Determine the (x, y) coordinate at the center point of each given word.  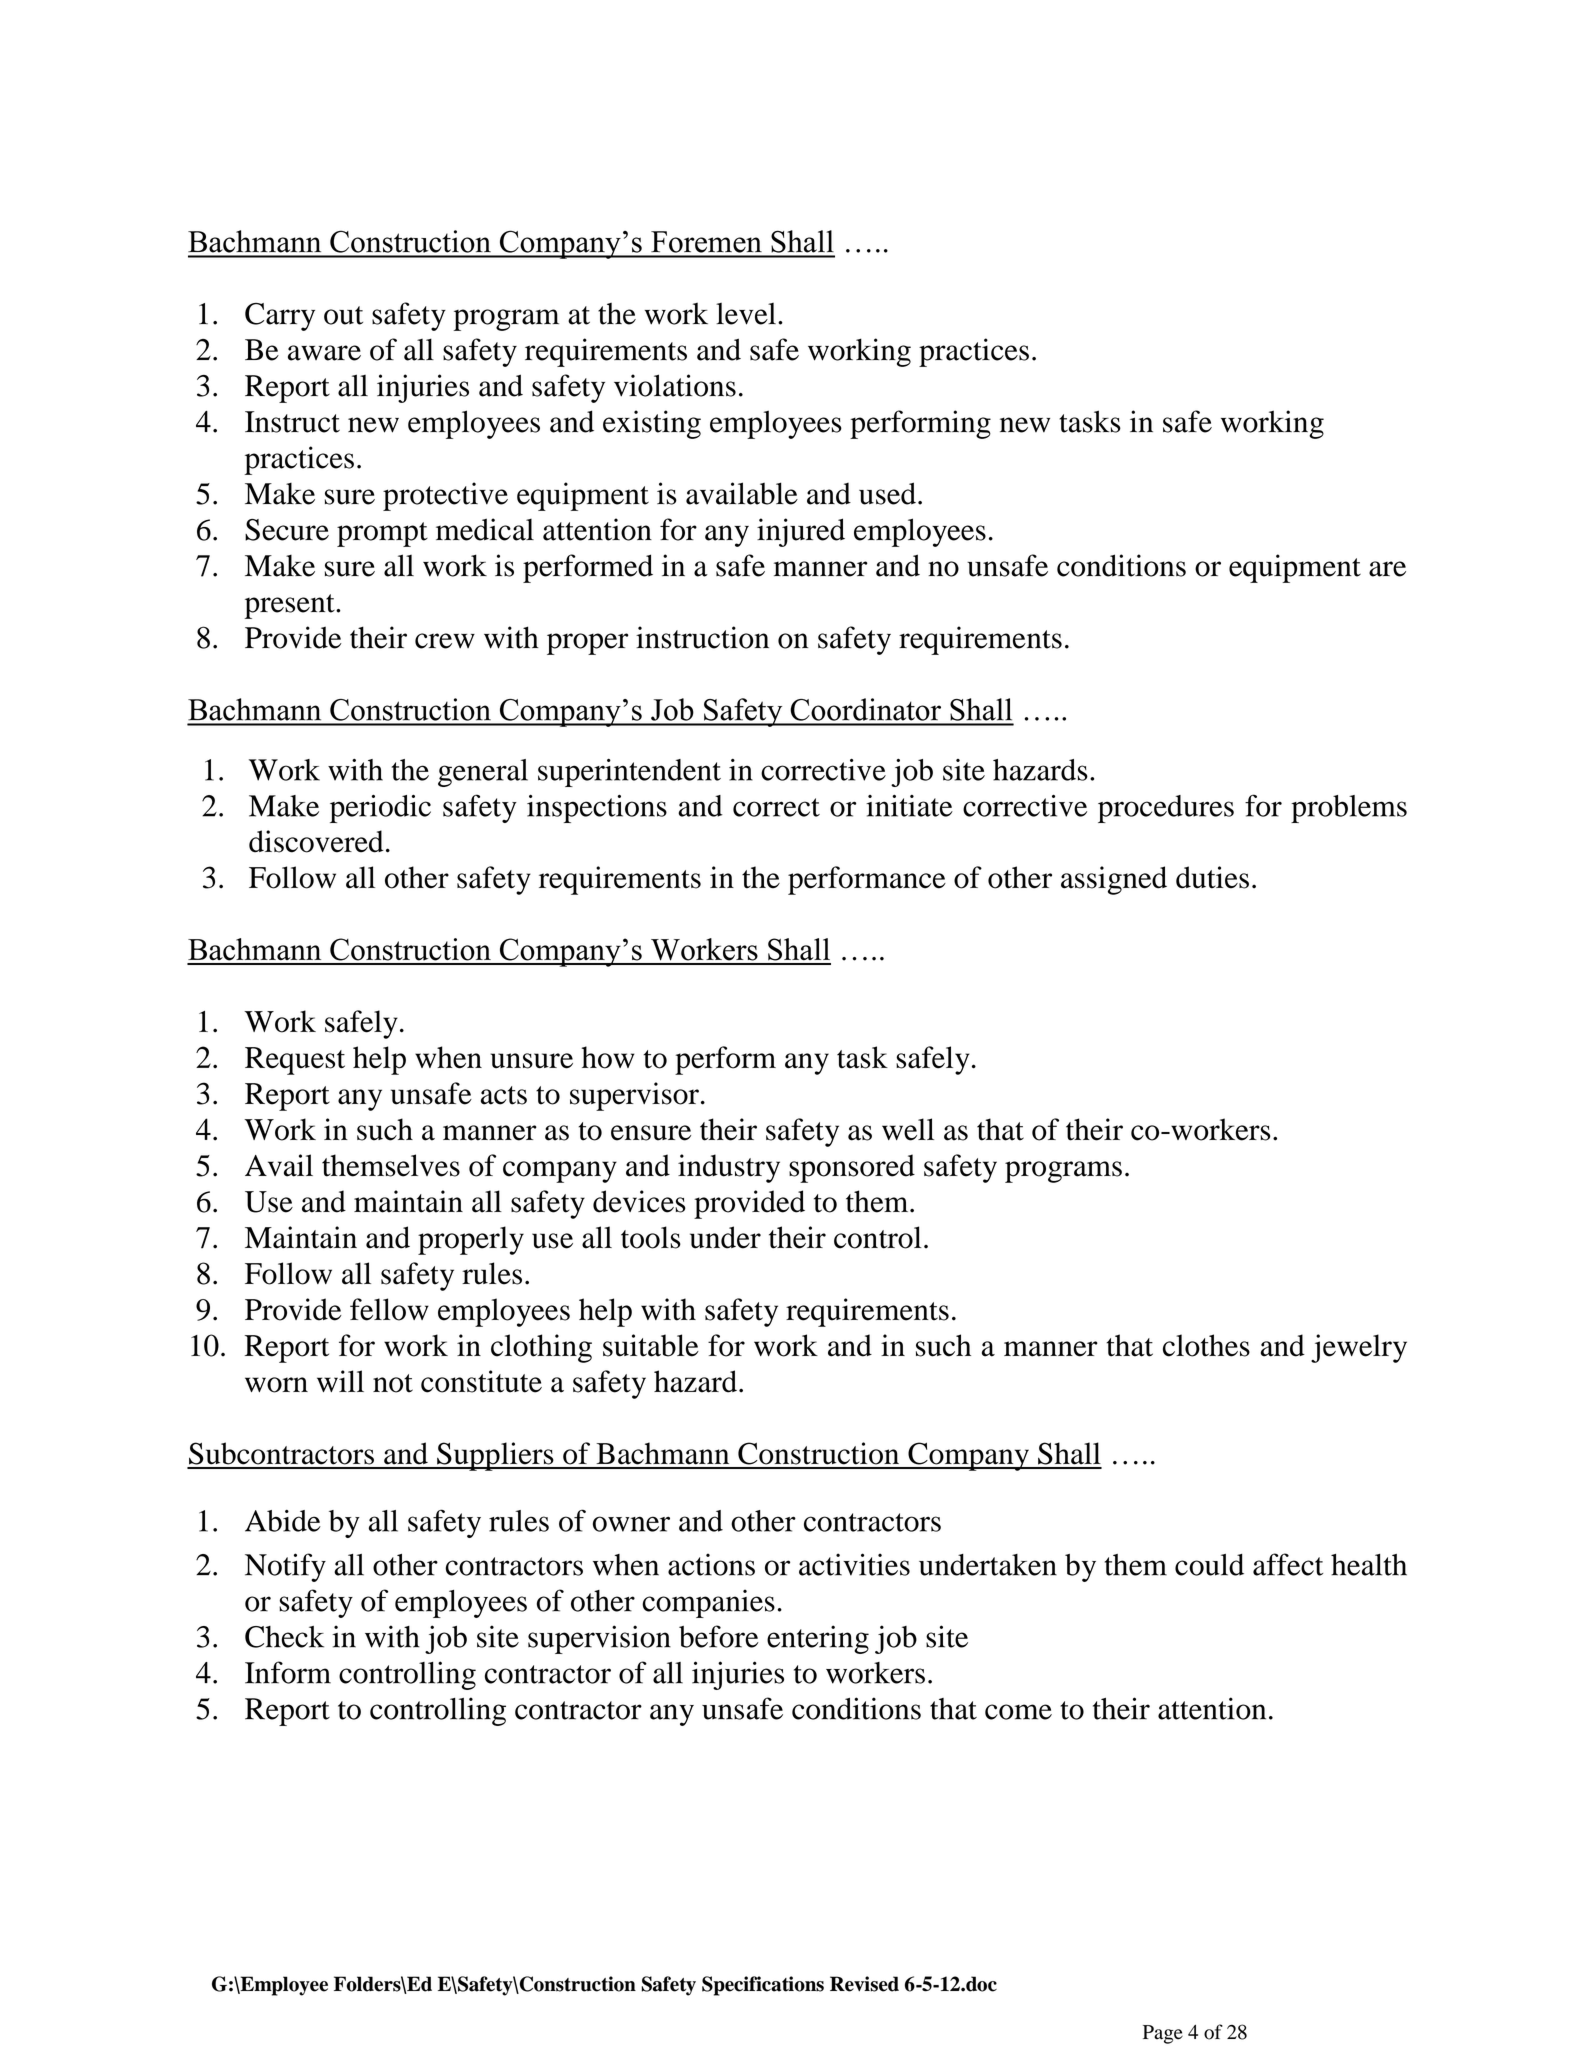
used (887, 493)
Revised (864, 1984)
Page (1163, 2034)
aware (324, 353)
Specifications (763, 1986)
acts (504, 1095)
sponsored (852, 1168)
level (746, 314)
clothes (1206, 1345)
